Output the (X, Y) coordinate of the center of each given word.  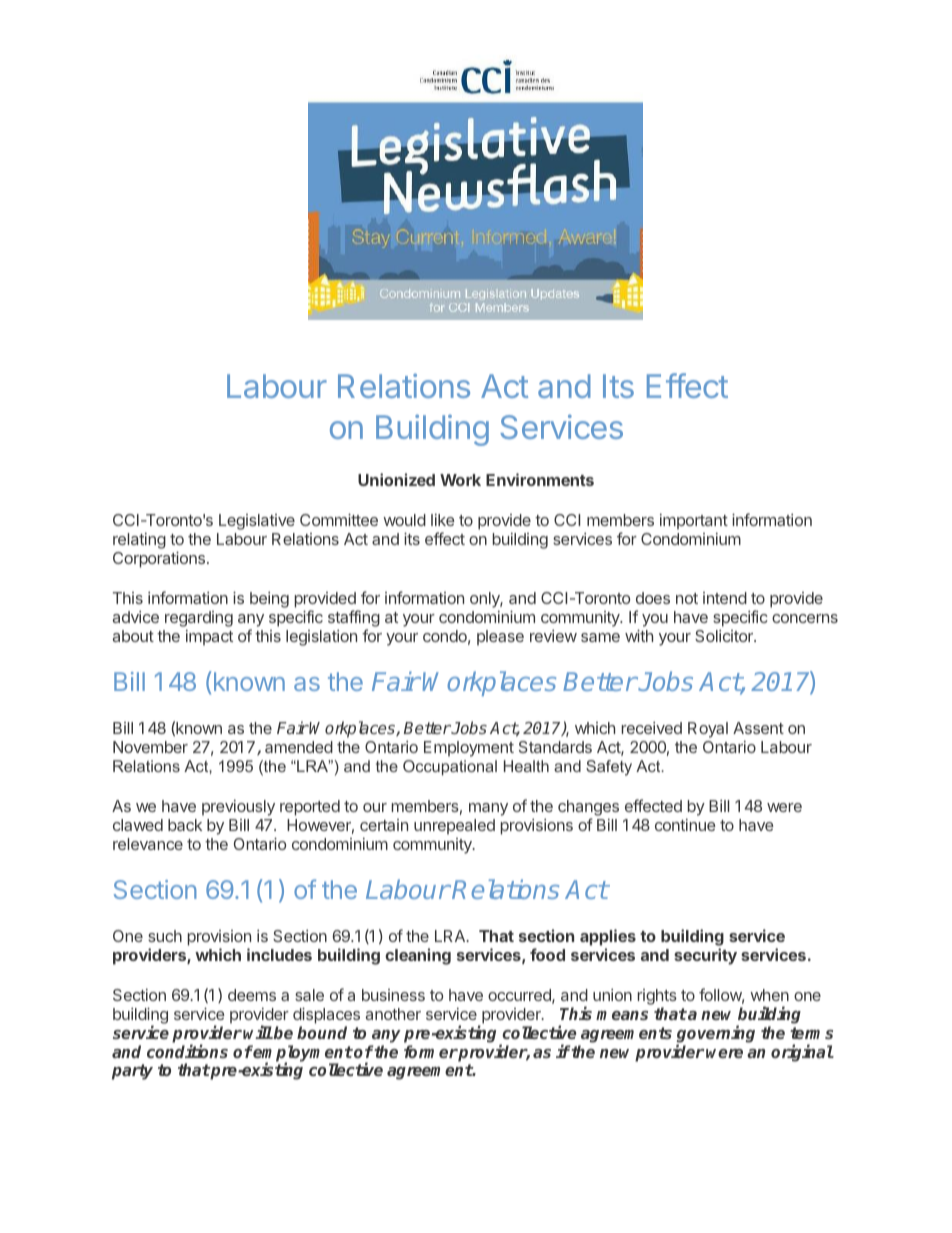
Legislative (257, 522)
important (694, 522)
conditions (187, 1051)
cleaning (418, 956)
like (443, 520)
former (431, 1051)
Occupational (450, 768)
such (165, 936)
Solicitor (725, 636)
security (705, 956)
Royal (708, 730)
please (500, 638)
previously (238, 808)
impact (209, 638)
